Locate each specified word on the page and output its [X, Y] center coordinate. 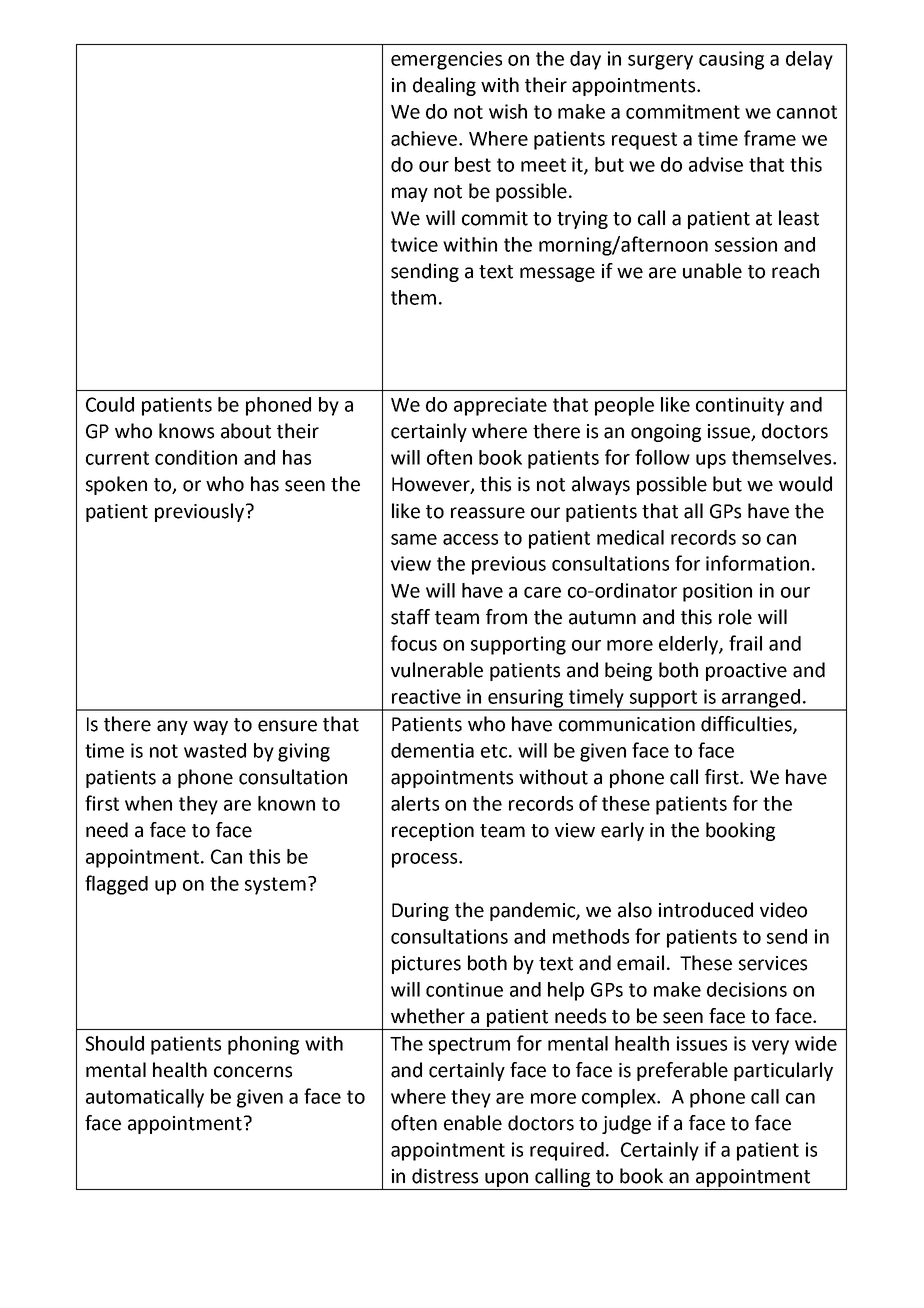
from [506, 617]
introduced [706, 910]
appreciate [500, 406]
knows [186, 431]
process [426, 860]
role [735, 617]
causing [731, 60]
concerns [253, 1072]
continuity [740, 406]
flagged [116, 885]
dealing [444, 86]
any [172, 727]
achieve [425, 138]
